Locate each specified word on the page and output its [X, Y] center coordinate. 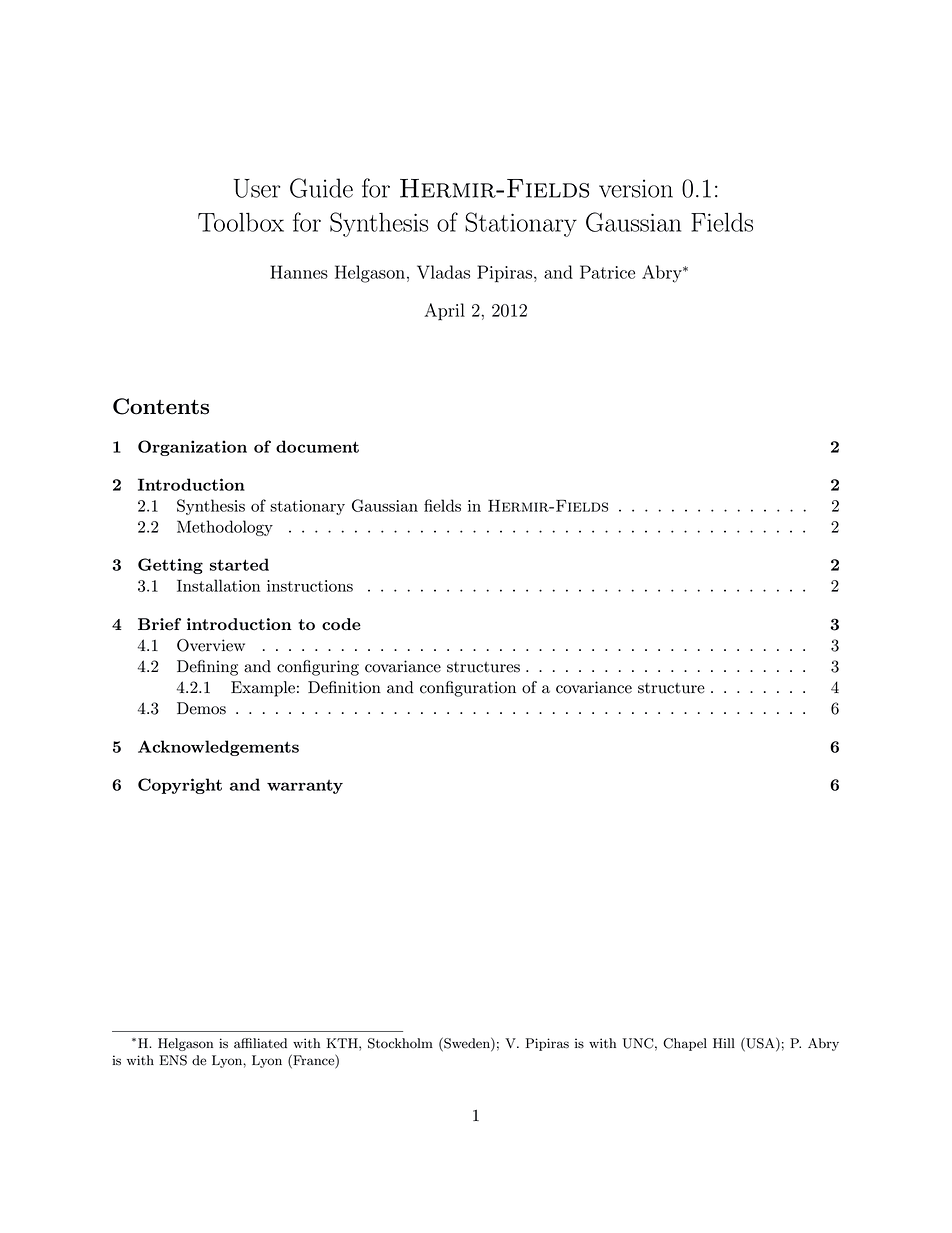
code [341, 624]
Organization [192, 448]
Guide [321, 188]
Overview [211, 645]
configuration [468, 689]
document [317, 446]
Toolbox [241, 222]
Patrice [607, 272]
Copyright [180, 786]
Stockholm [400, 1043]
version [636, 188]
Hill [724, 1043]
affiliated [260, 1043]
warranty [305, 787]
